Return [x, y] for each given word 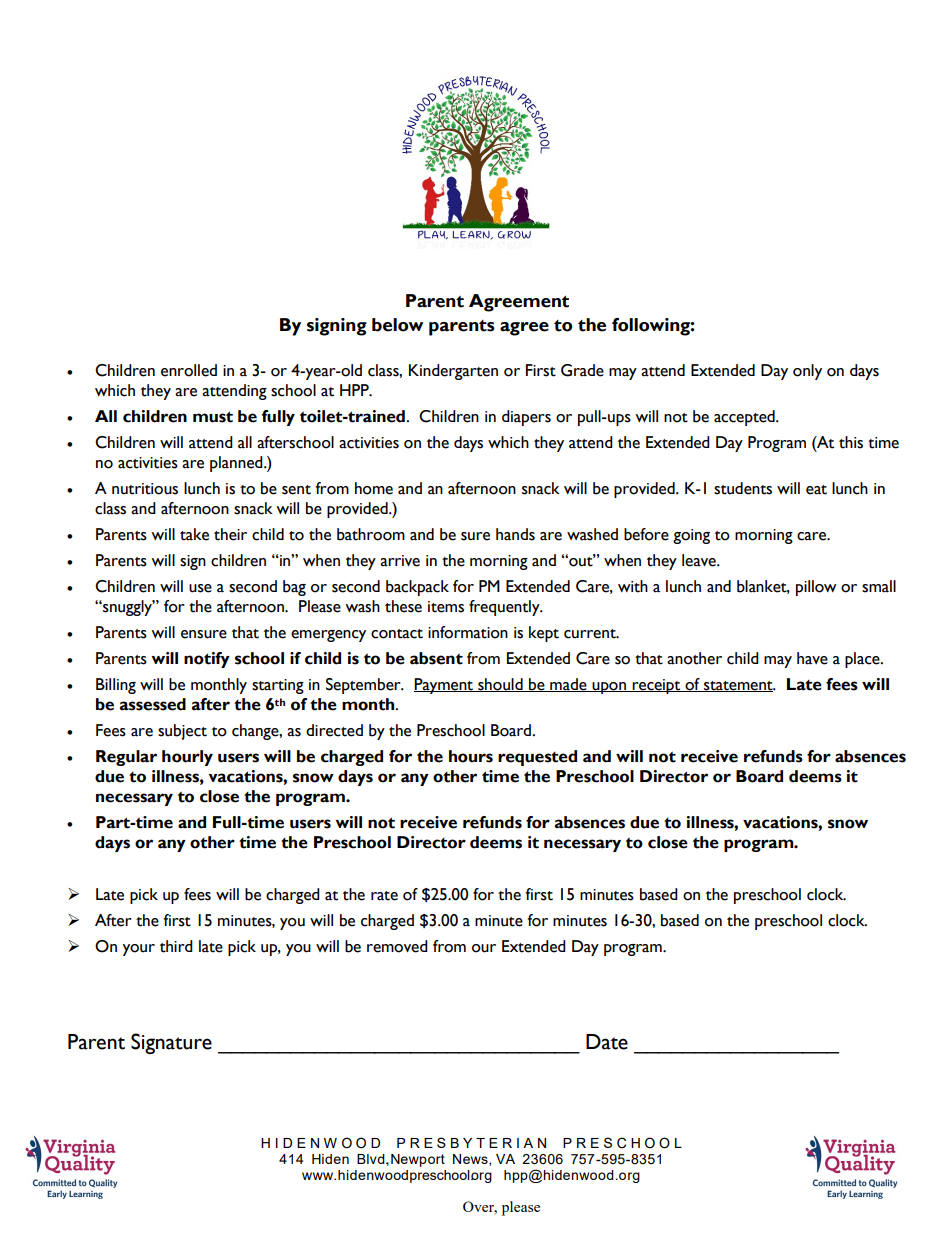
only [807, 372]
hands [515, 534]
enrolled [189, 370]
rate [384, 896]
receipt [656, 686]
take [194, 534]
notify [207, 660]
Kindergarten [453, 372]
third [176, 946]
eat [816, 490]
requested [537, 758]
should [500, 685]
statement [738, 686]
